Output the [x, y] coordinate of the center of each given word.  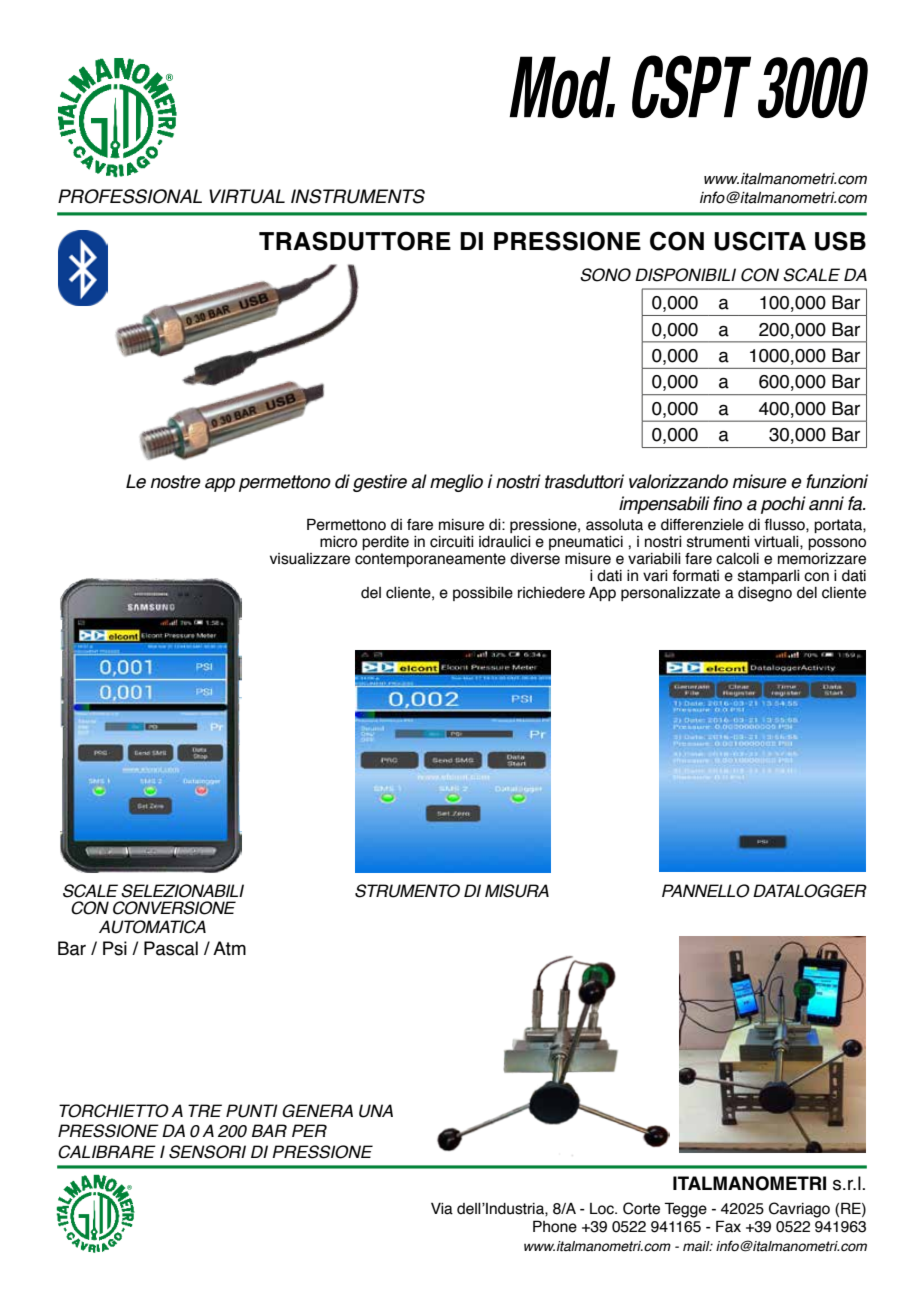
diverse [535, 559]
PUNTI [252, 1111]
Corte [641, 1208]
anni [826, 503]
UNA [376, 1111]
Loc [603, 1209]
